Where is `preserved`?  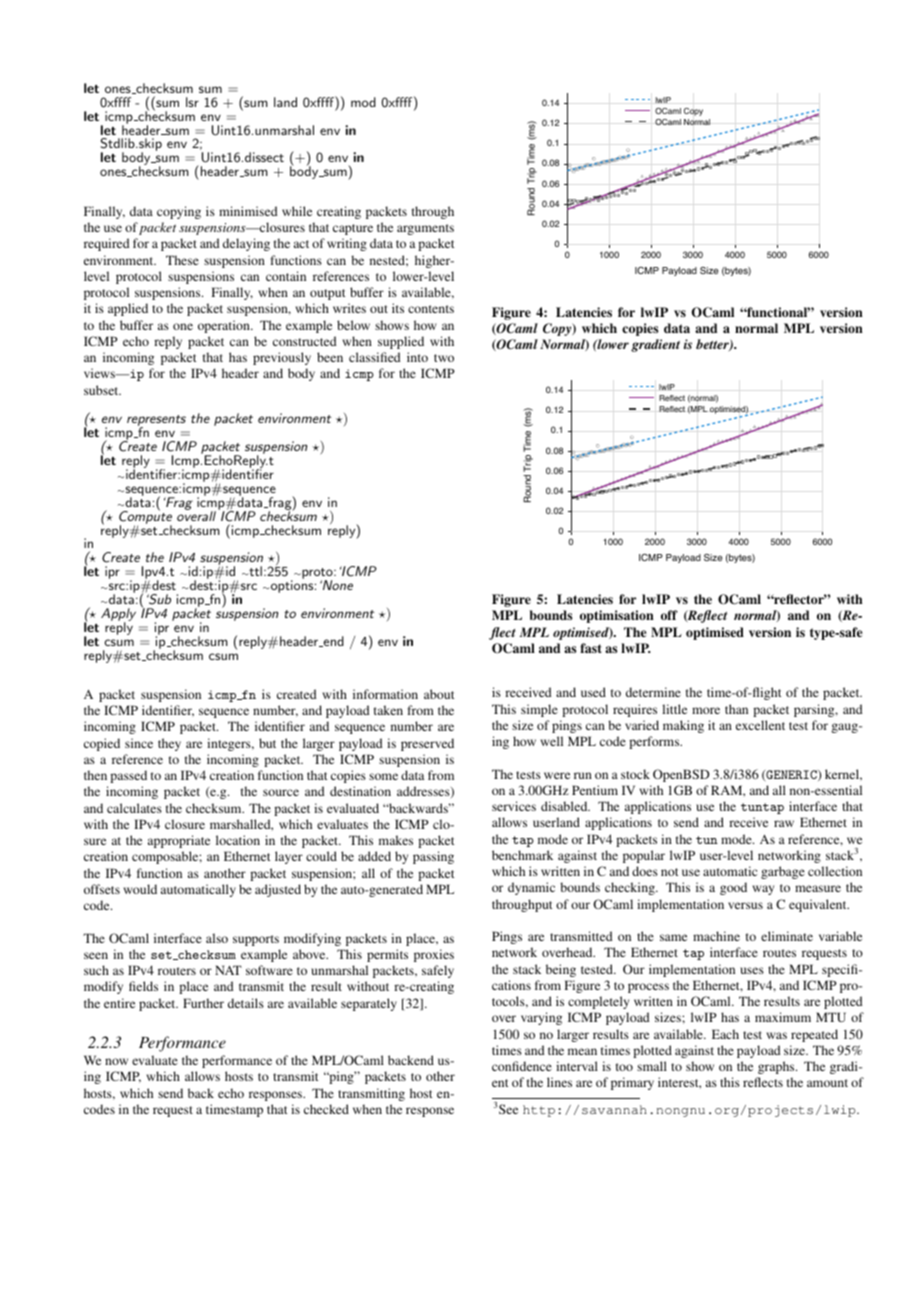 preserved is located at coordinates (427, 744).
